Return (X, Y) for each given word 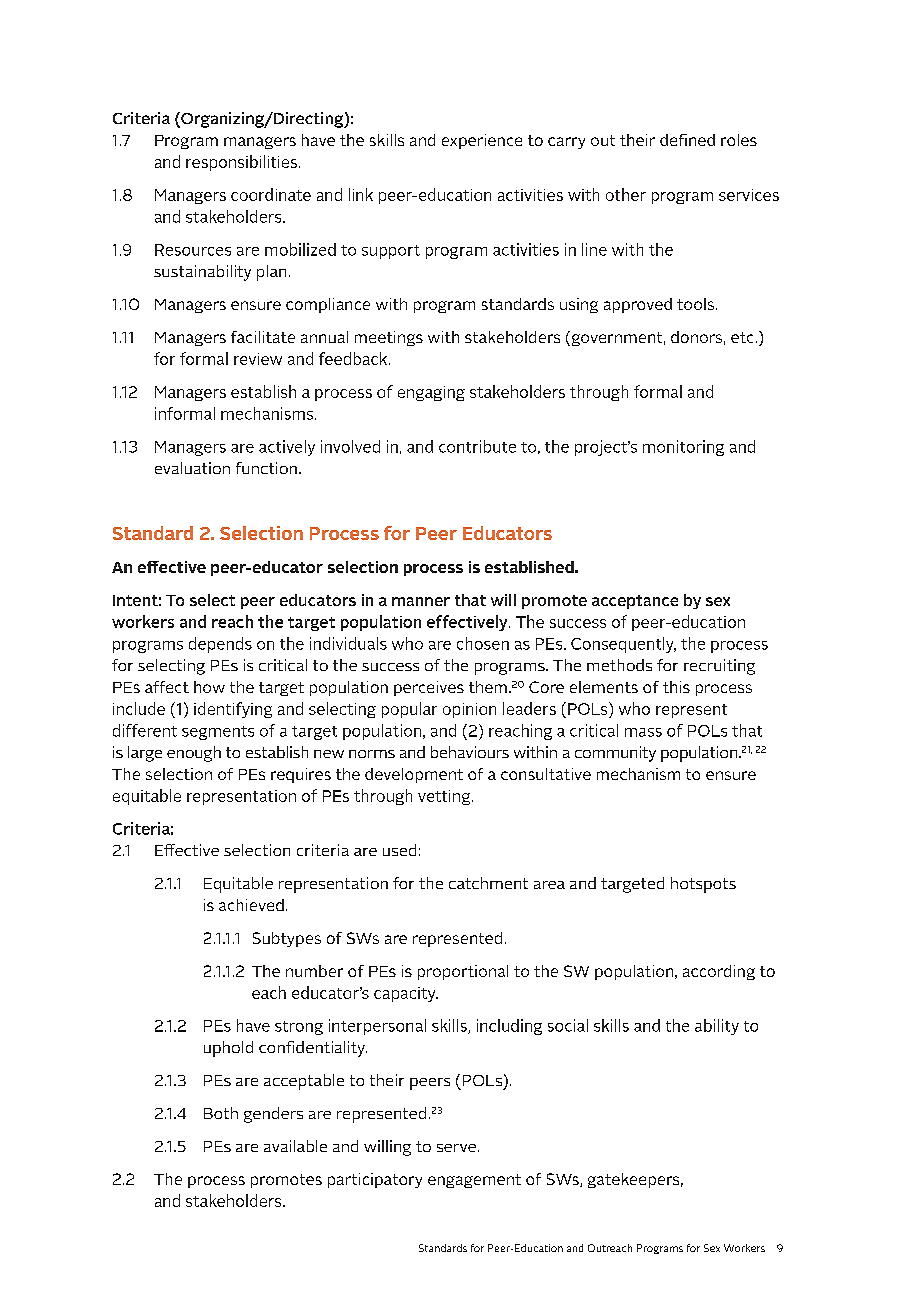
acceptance (635, 602)
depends (220, 645)
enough (194, 754)
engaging (431, 393)
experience (482, 141)
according (719, 972)
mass (643, 732)
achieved (251, 905)
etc (742, 337)
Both (221, 1113)
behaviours (470, 752)
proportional (463, 972)
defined (687, 140)
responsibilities (243, 163)
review (258, 359)
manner (421, 601)
